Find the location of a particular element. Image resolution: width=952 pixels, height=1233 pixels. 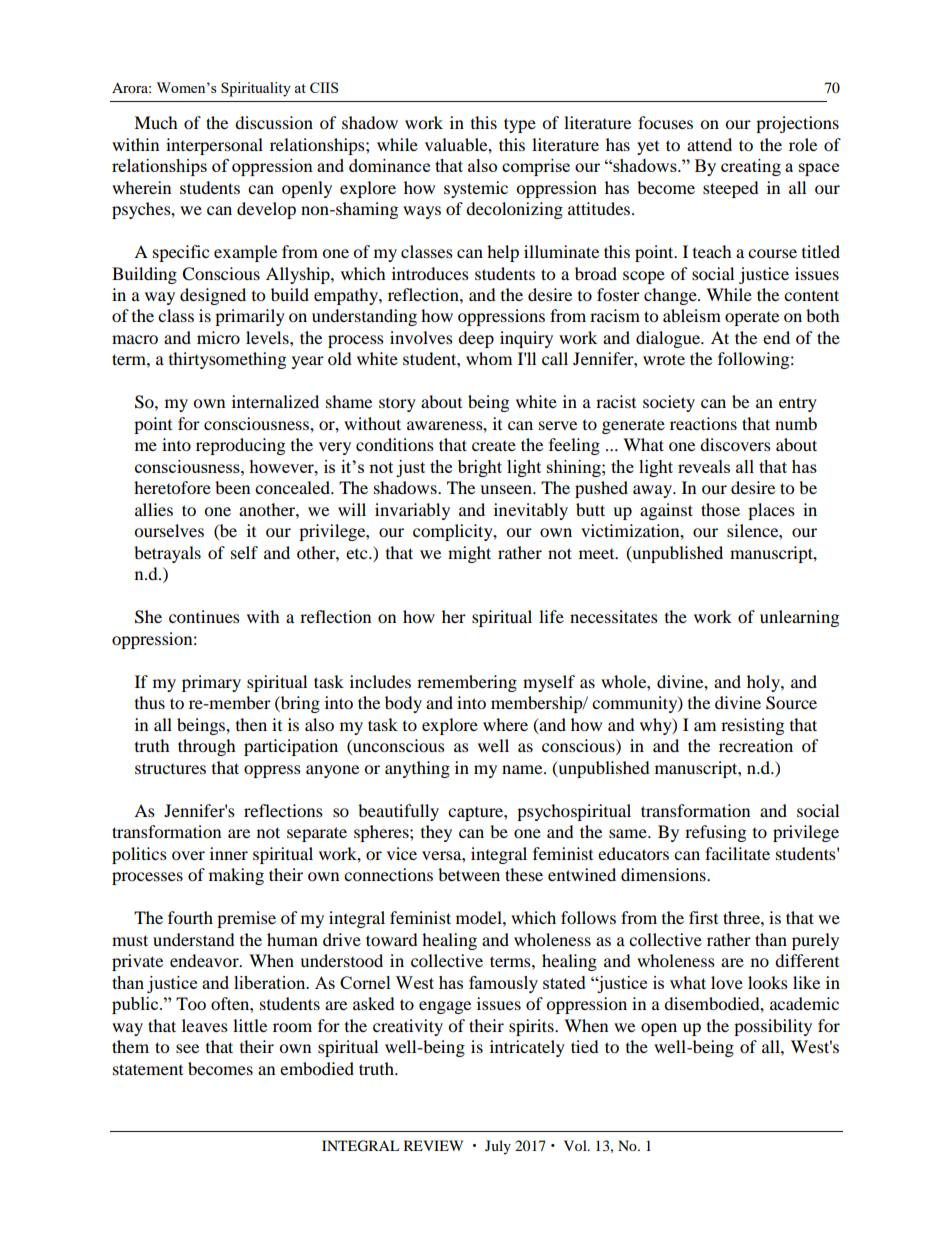

July is located at coordinates (498, 1147).
